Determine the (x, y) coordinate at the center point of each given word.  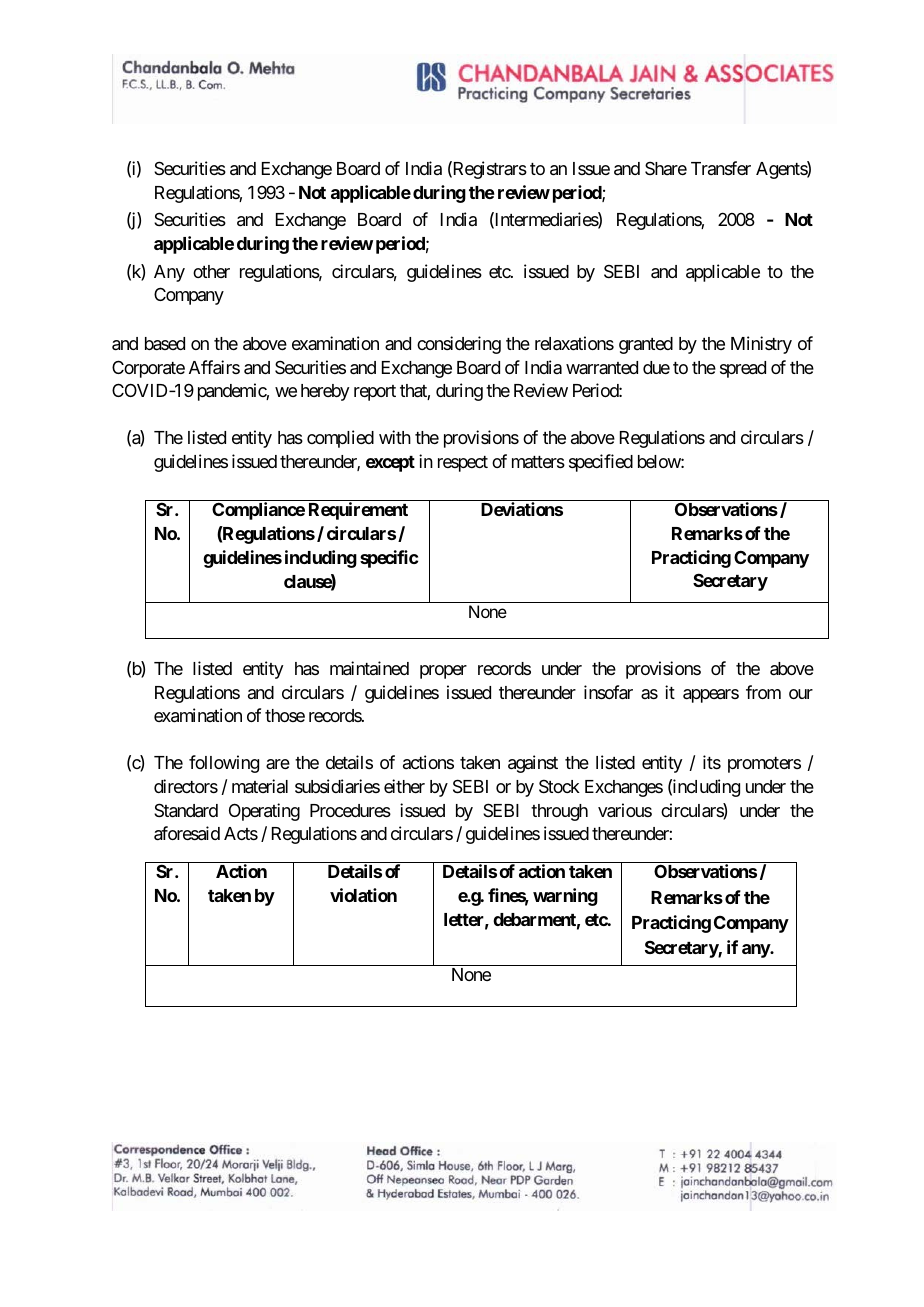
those (285, 715)
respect (463, 464)
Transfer (721, 168)
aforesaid (187, 833)
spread (743, 369)
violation (363, 895)
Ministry (761, 345)
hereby (325, 392)
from (763, 692)
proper (443, 672)
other (211, 271)
